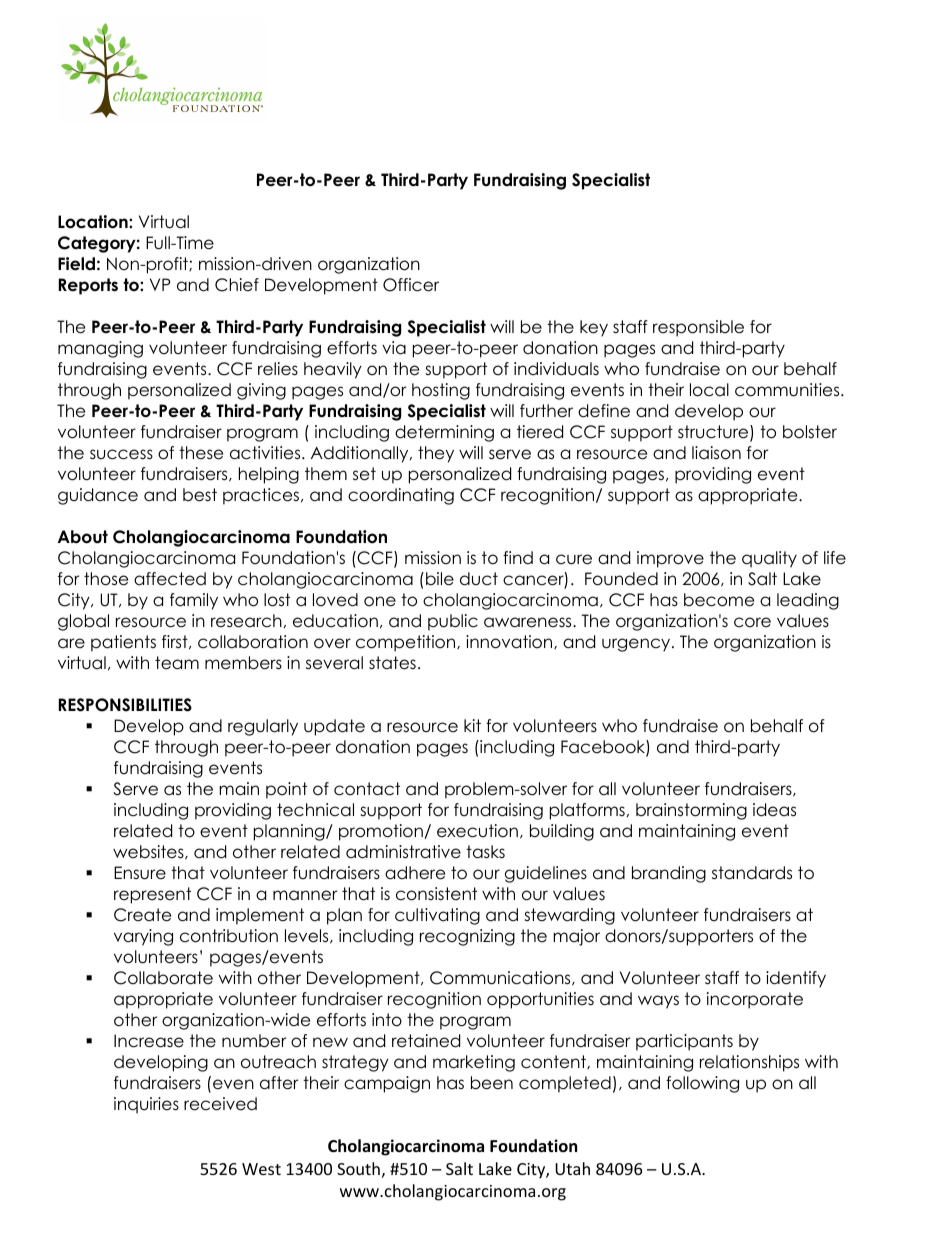  Describe the element at coordinates (472, 725) in the screenshot. I see `kit` at that location.
